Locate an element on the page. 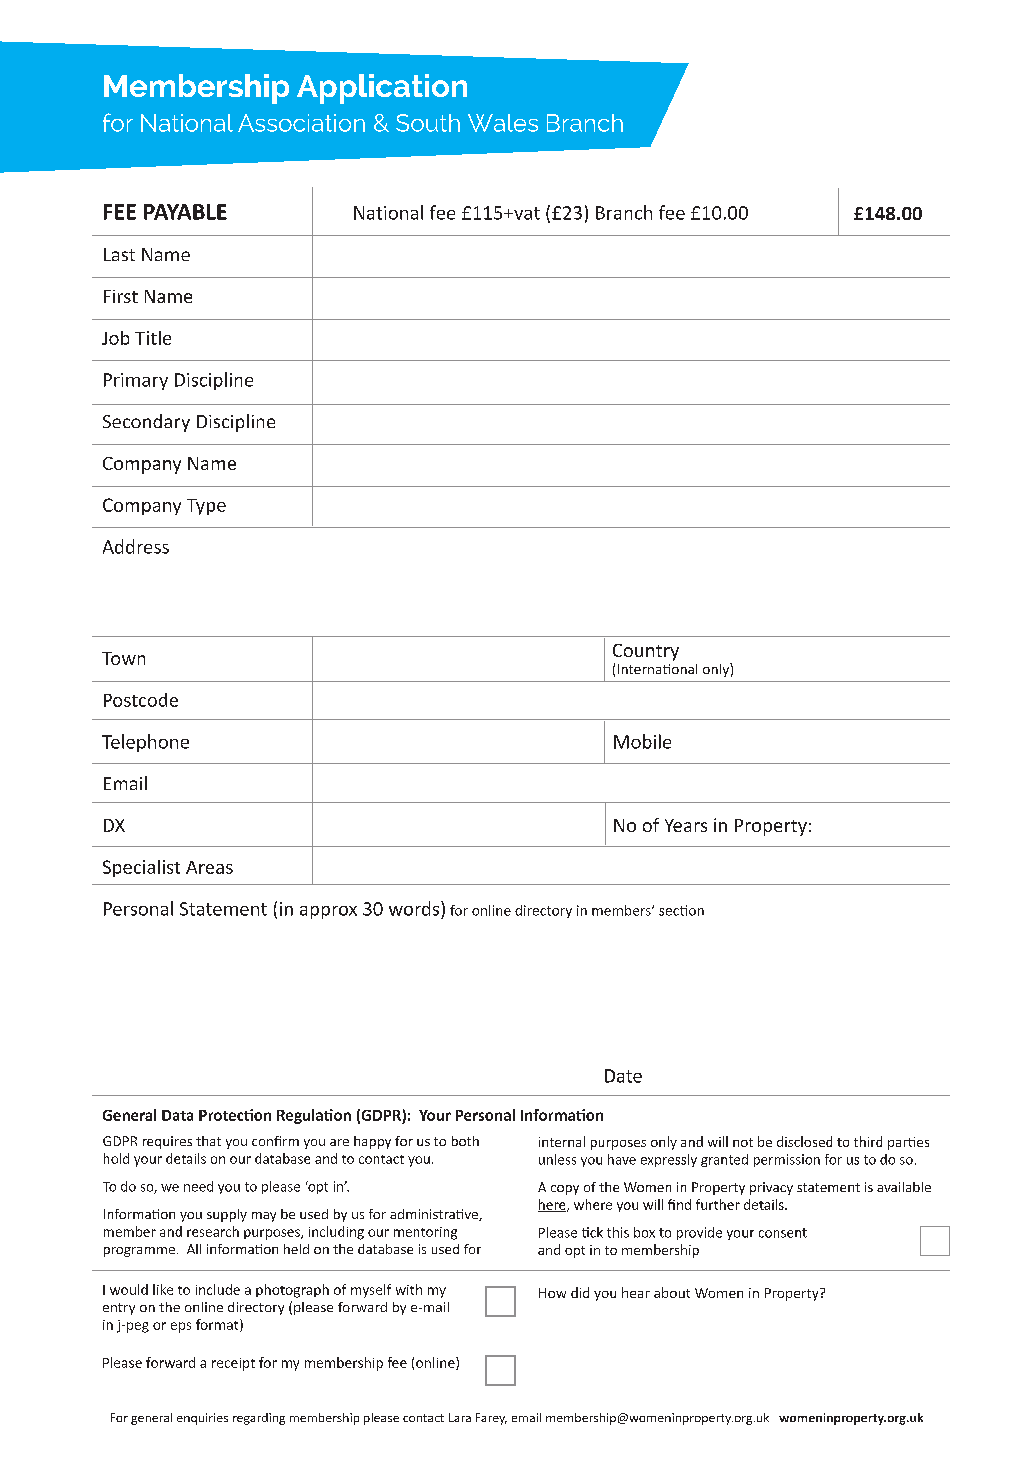  Years is located at coordinates (686, 825).
